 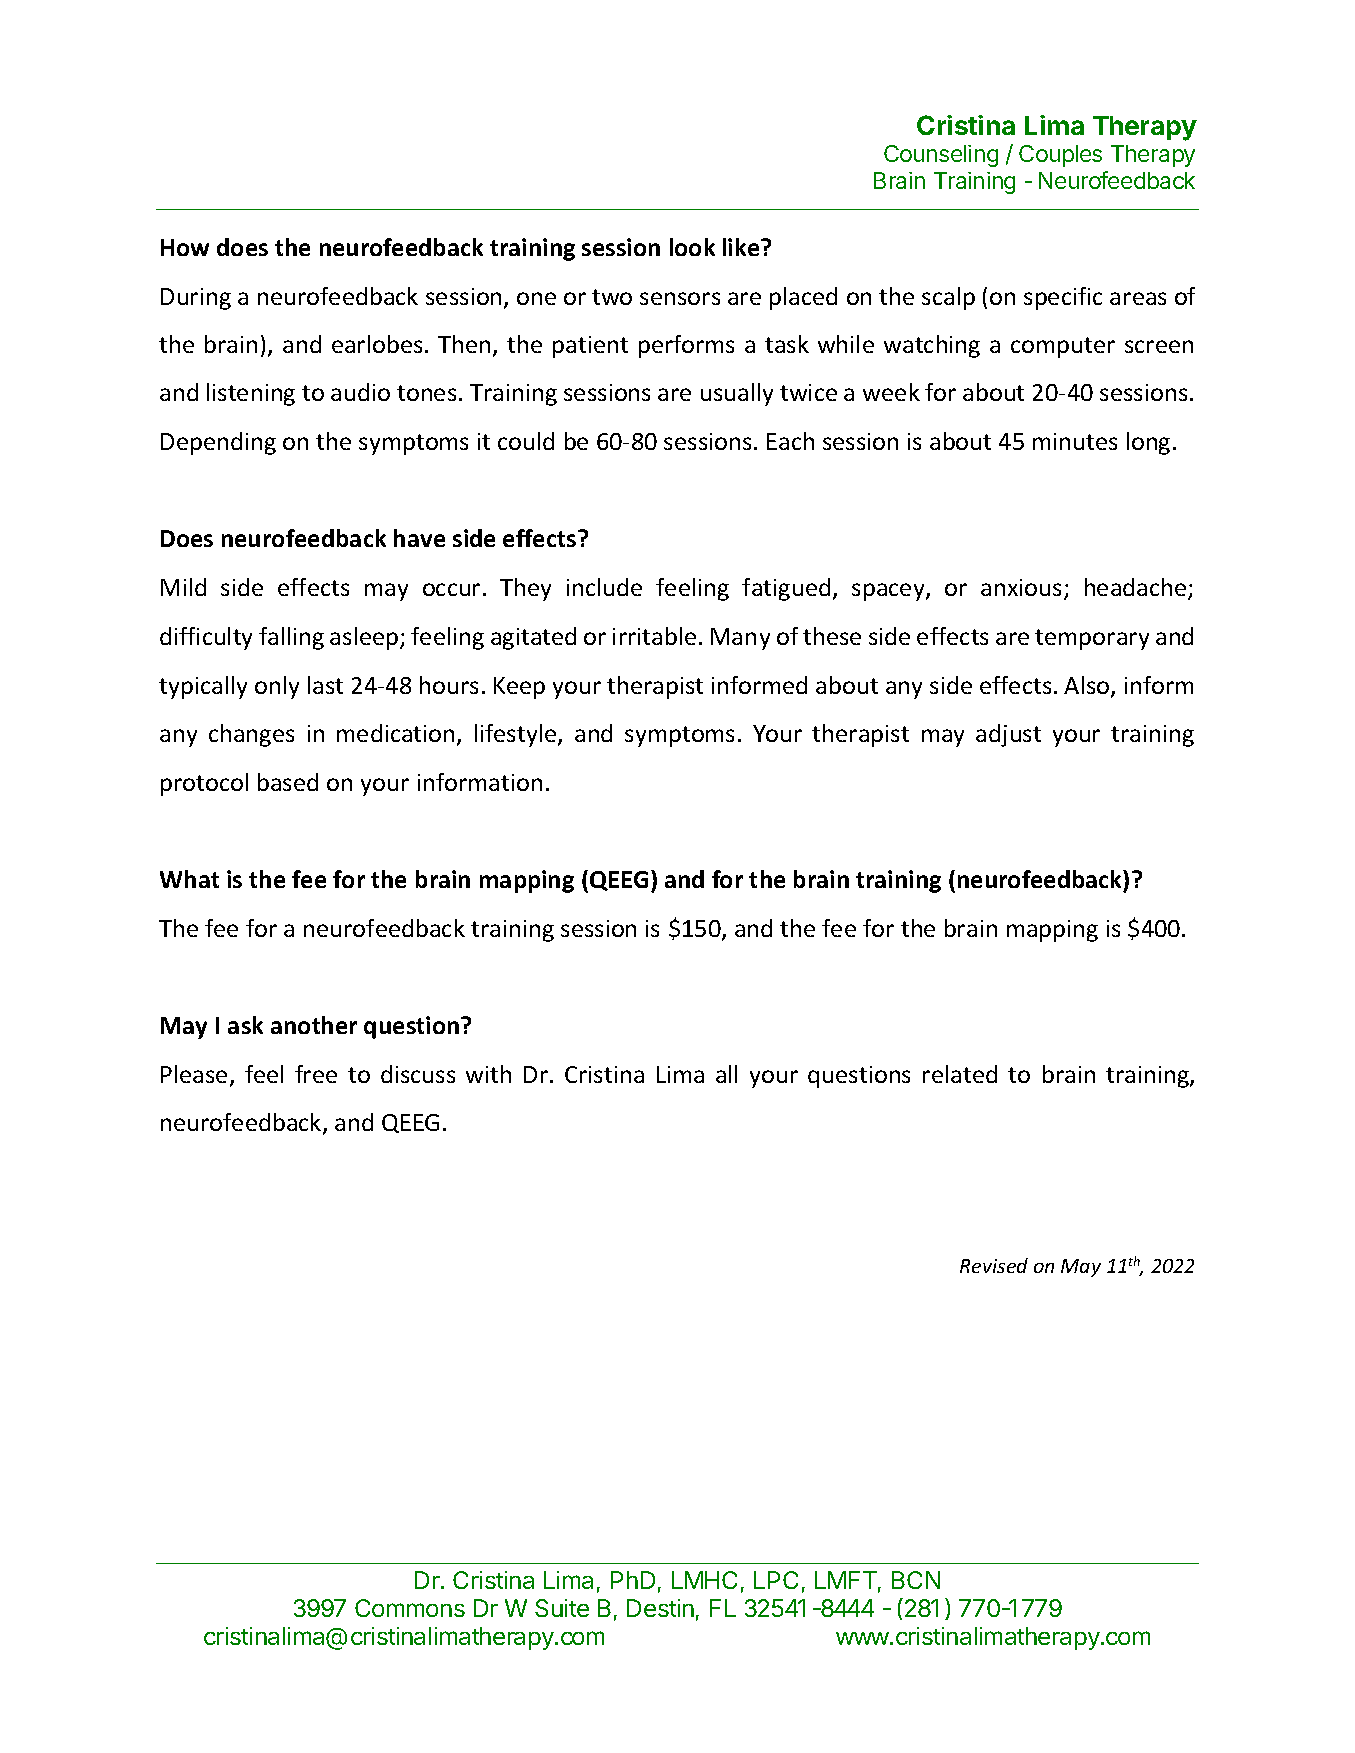 What do you see at coordinates (410, 1608) in the document?
I see `Commons` at bounding box center [410, 1608].
